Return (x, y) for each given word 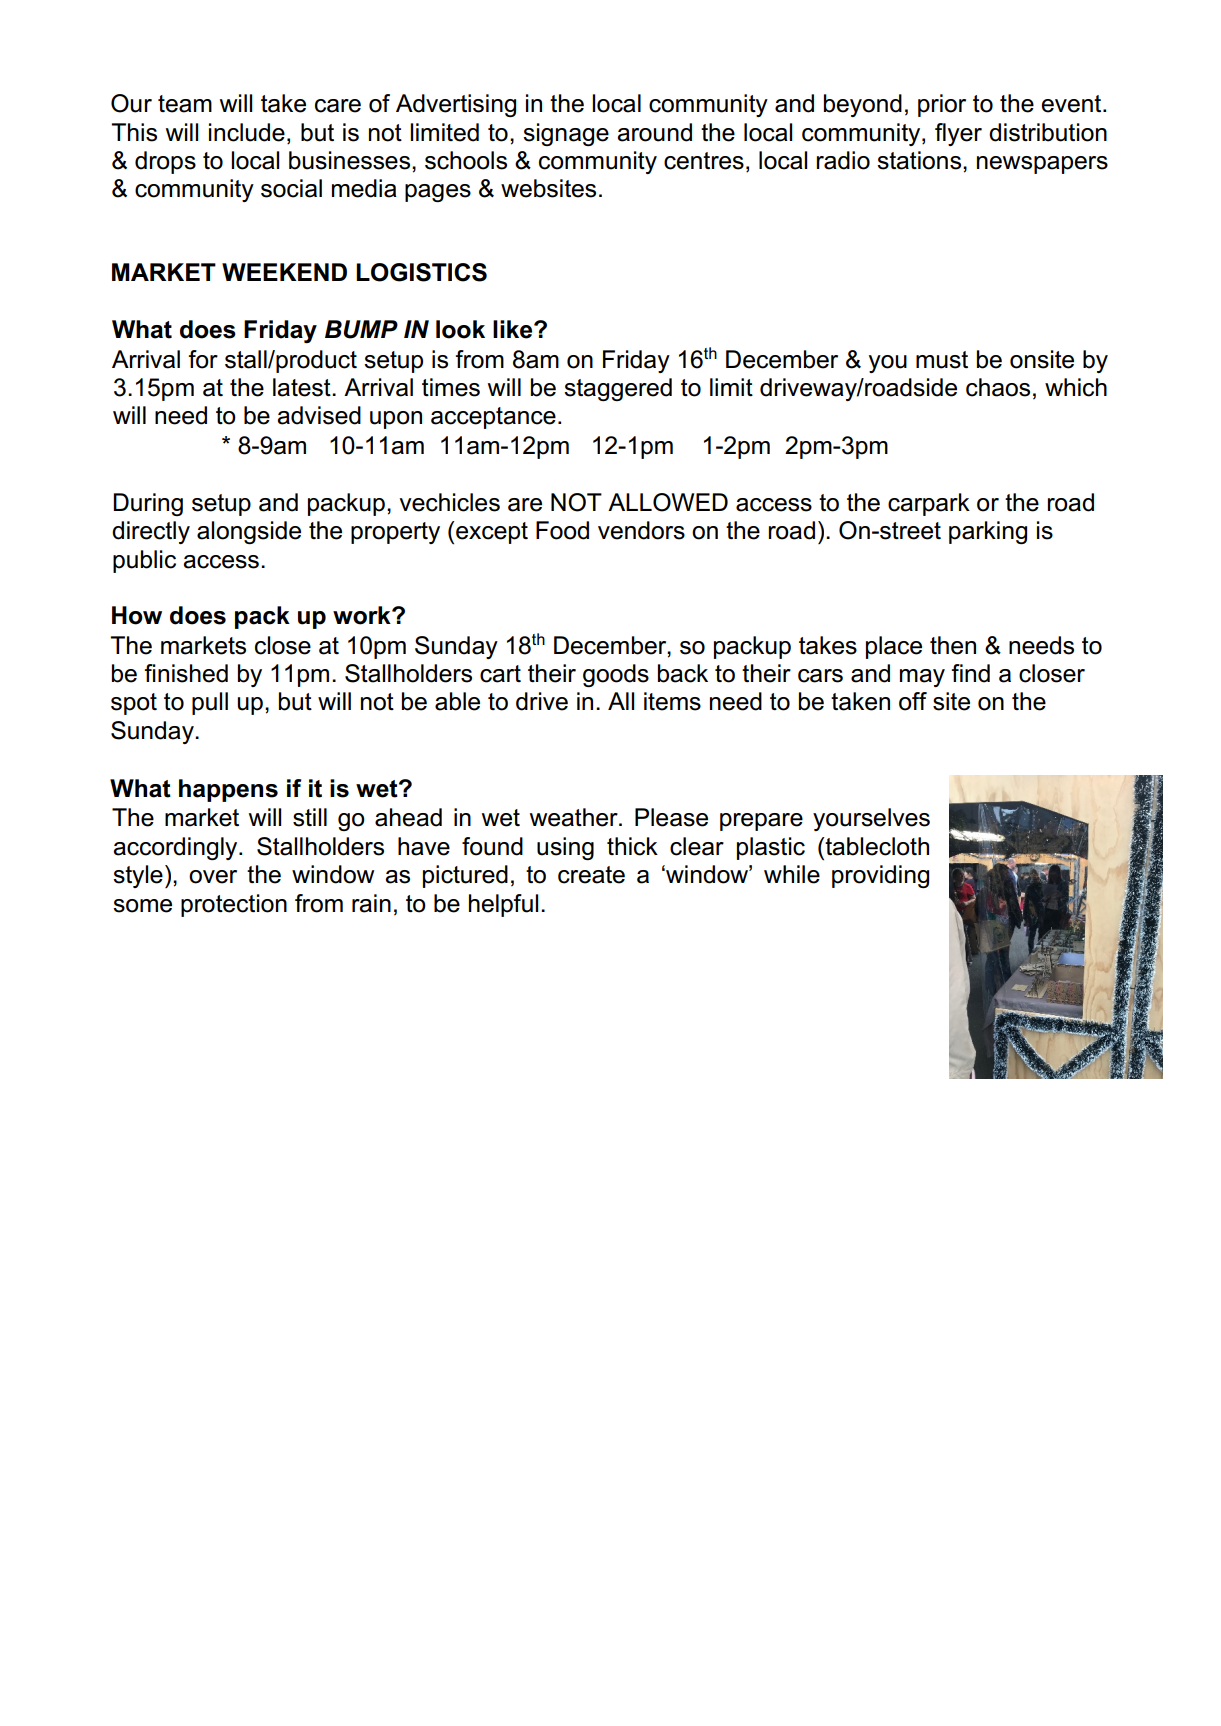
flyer (958, 134)
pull (210, 703)
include (247, 132)
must (942, 360)
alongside (249, 532)
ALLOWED (668, 502)
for (203, 359)
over (213, 877)
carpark (929, 504)
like (514, 329)
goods (616, 675)
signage (566, 134)
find (970, 673)
